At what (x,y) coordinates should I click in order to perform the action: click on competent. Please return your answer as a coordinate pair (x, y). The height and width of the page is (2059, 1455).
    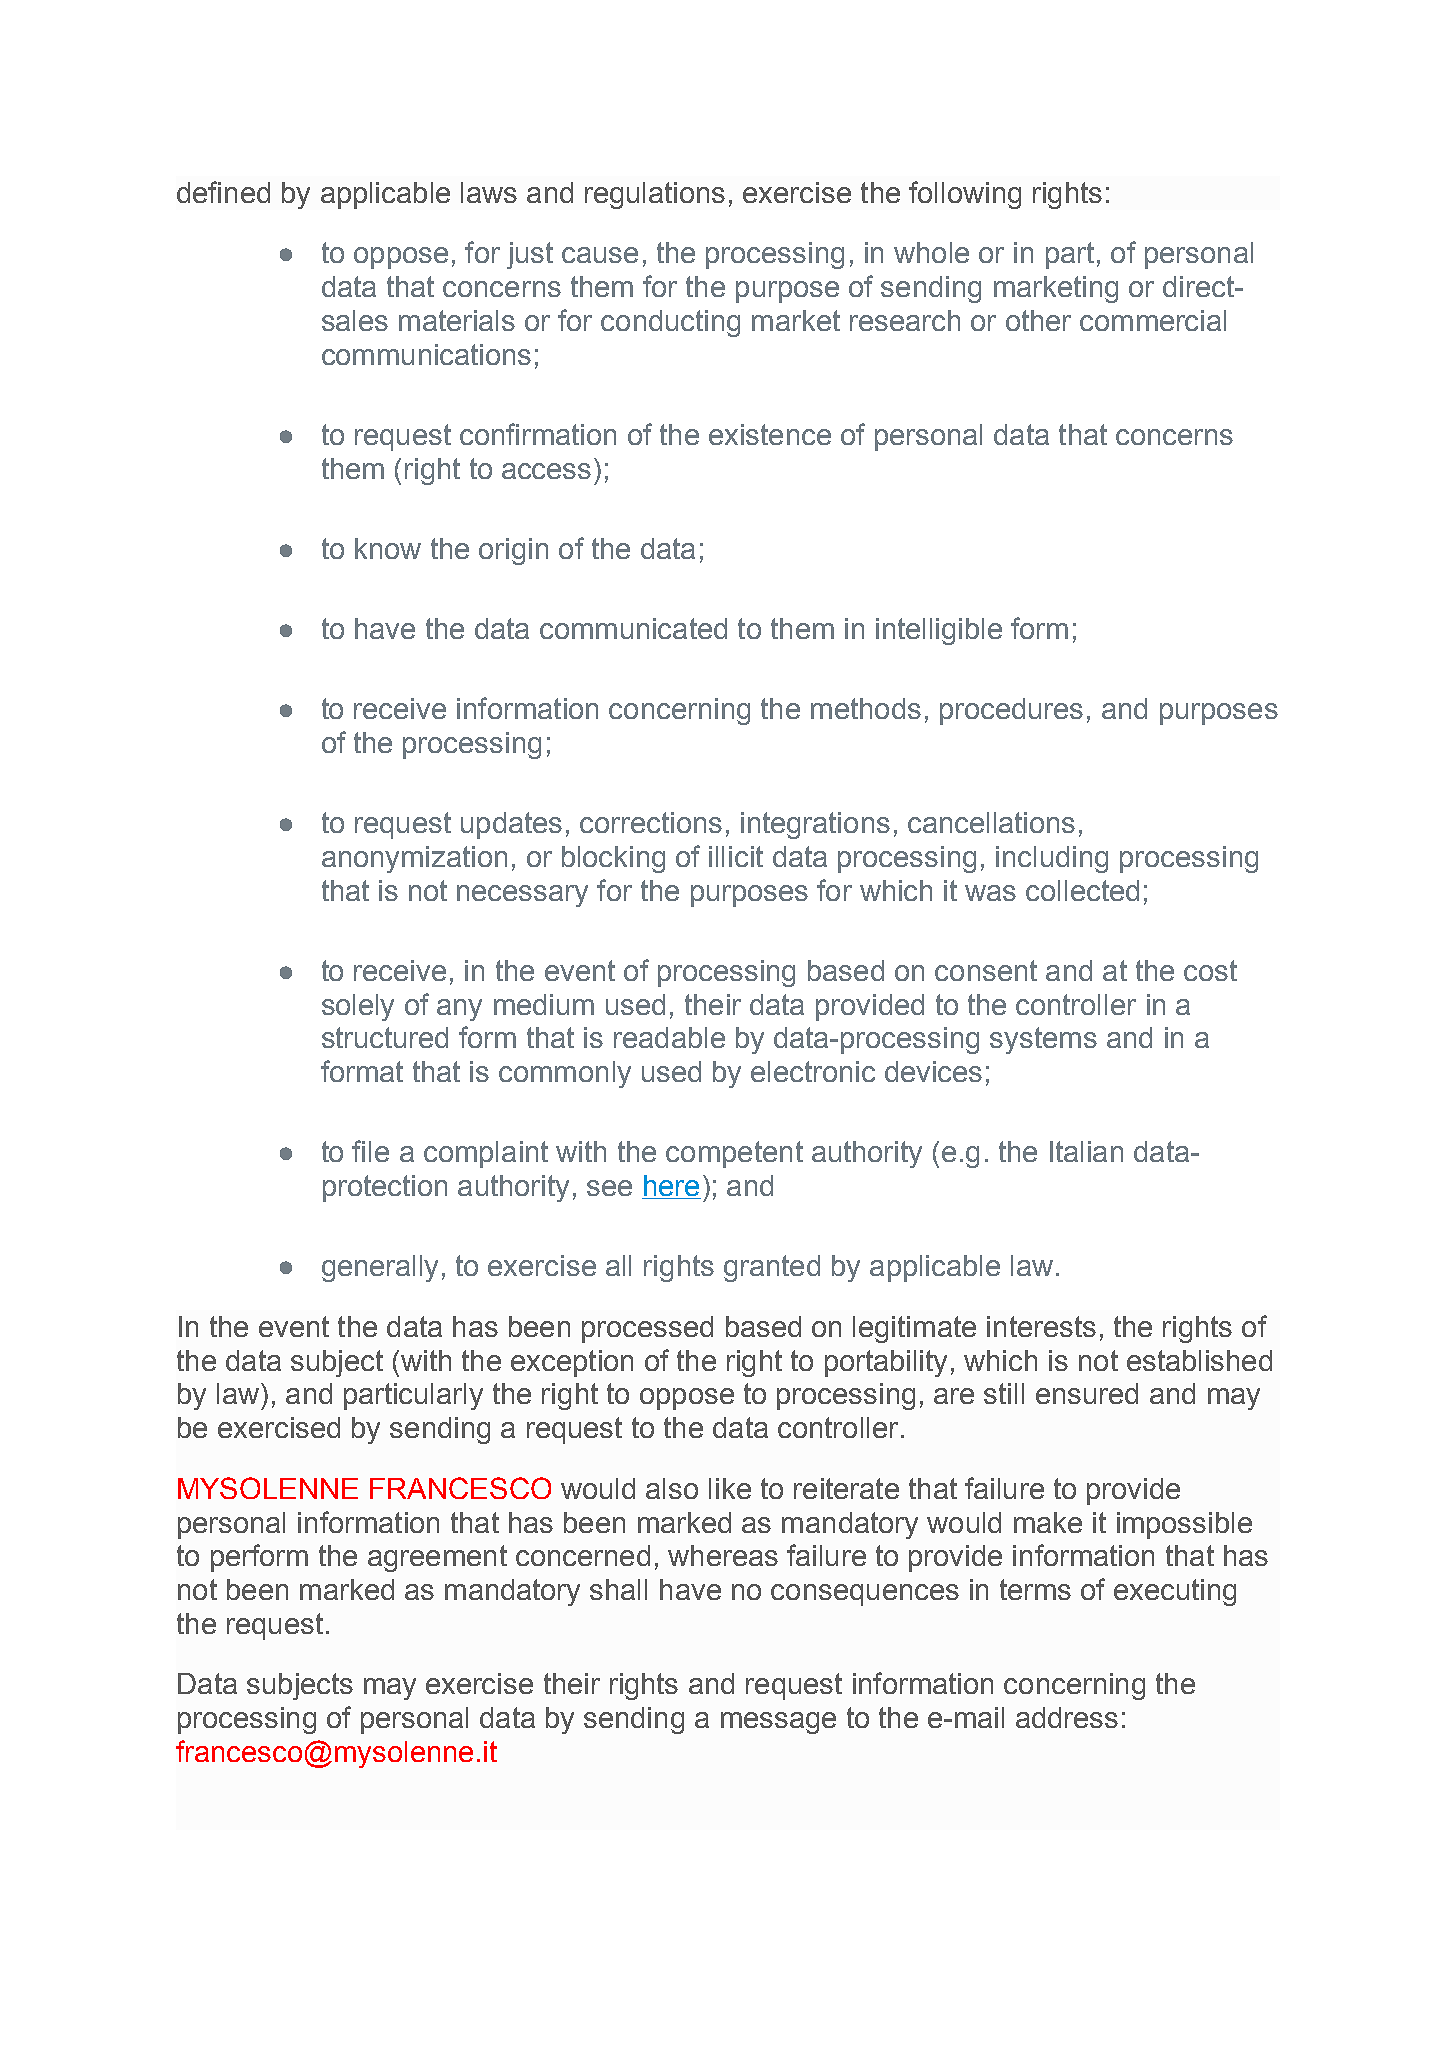
    Looking at the image, I should click on (734, 1154).
